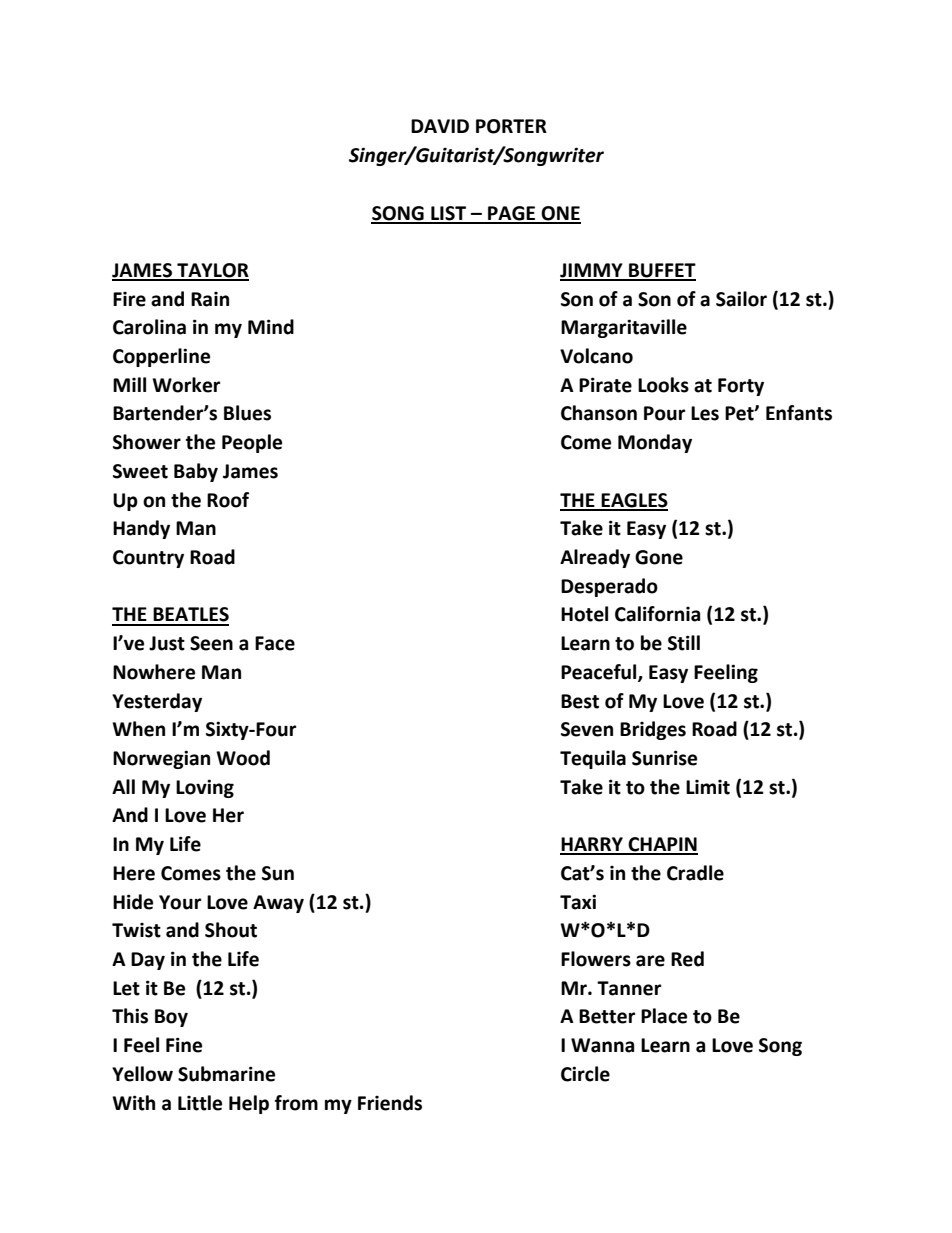 The height and width of the document is (1233, 952). I want to click on Still, so click(684, 643).
